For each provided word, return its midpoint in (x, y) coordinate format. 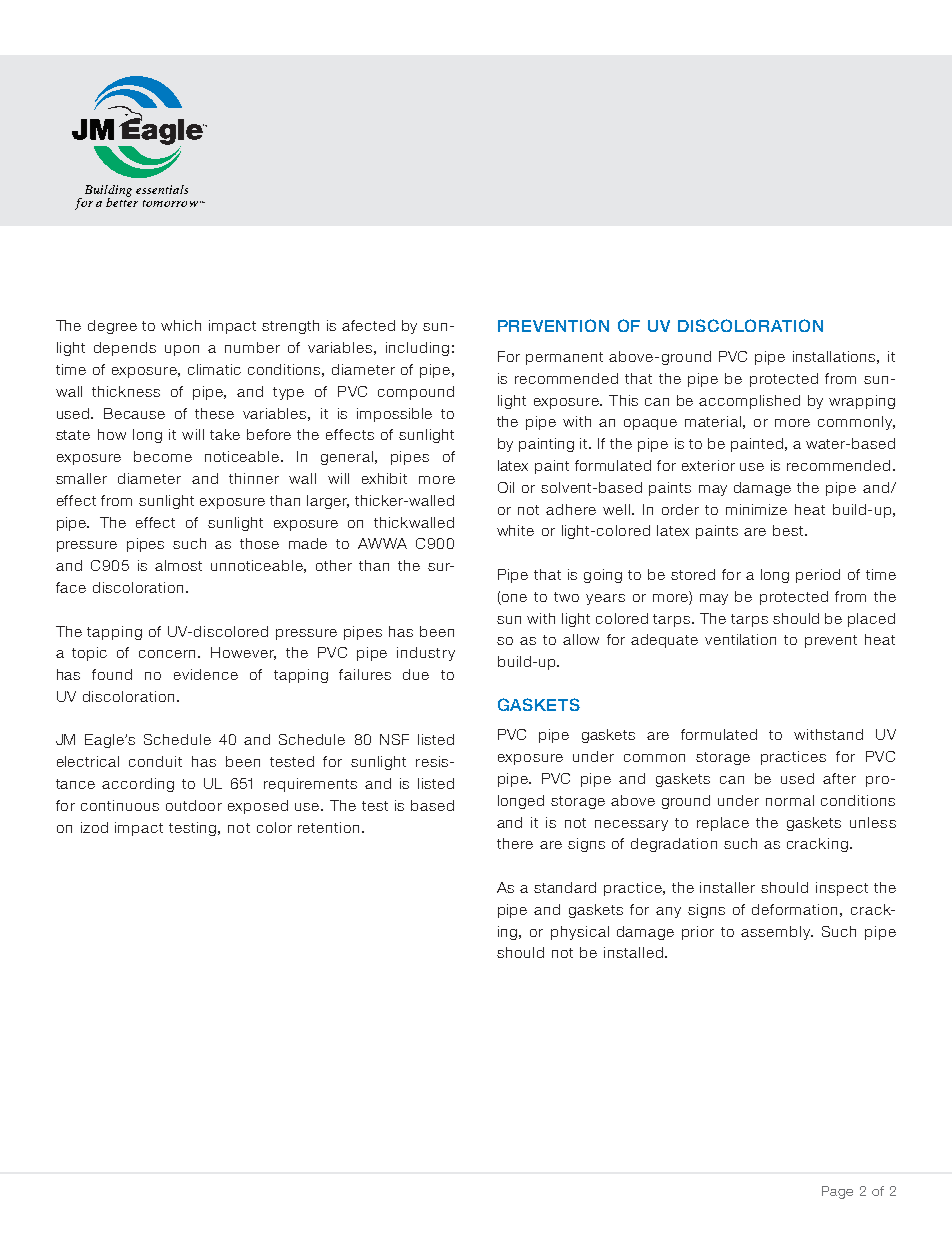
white (515, 530)
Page (837, 1192)
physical (580, 933)
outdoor (194, 805)
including (417, 349)
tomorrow (170, 203)
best (789, 530)
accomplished (749, 402)
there (515, 843)
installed (633, 952)
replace (723, 824)
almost (178, 565)
